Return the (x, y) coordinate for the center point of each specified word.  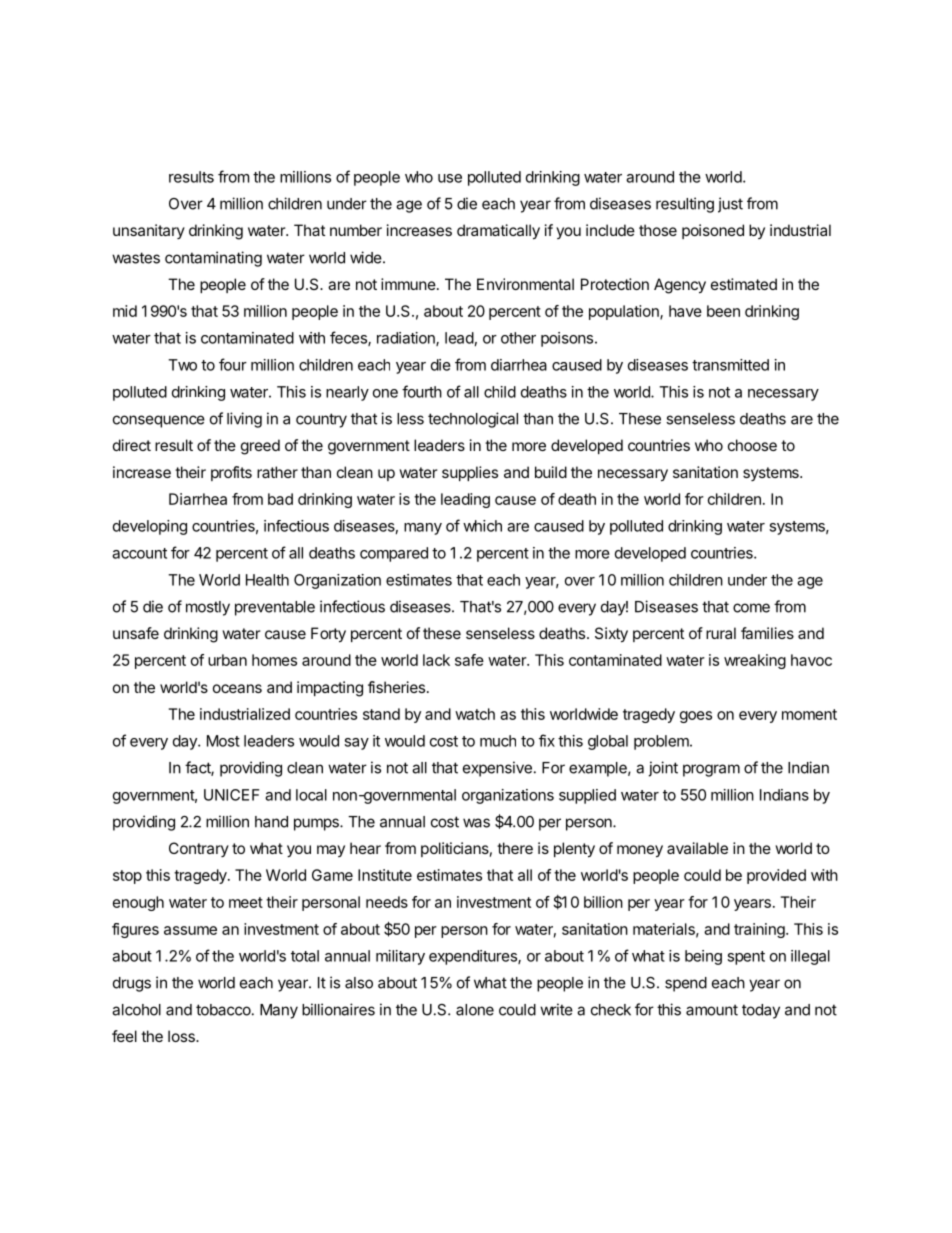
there (515, 848)
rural (721, 633)
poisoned (713, 231)
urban (227, 660)
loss (182, 1036)
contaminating (213, 259)
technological (473, 420)
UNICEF (231, 795)
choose (752, 445)
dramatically (498, 232)
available (697, 848)
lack (436, 660)
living (244, 420)
